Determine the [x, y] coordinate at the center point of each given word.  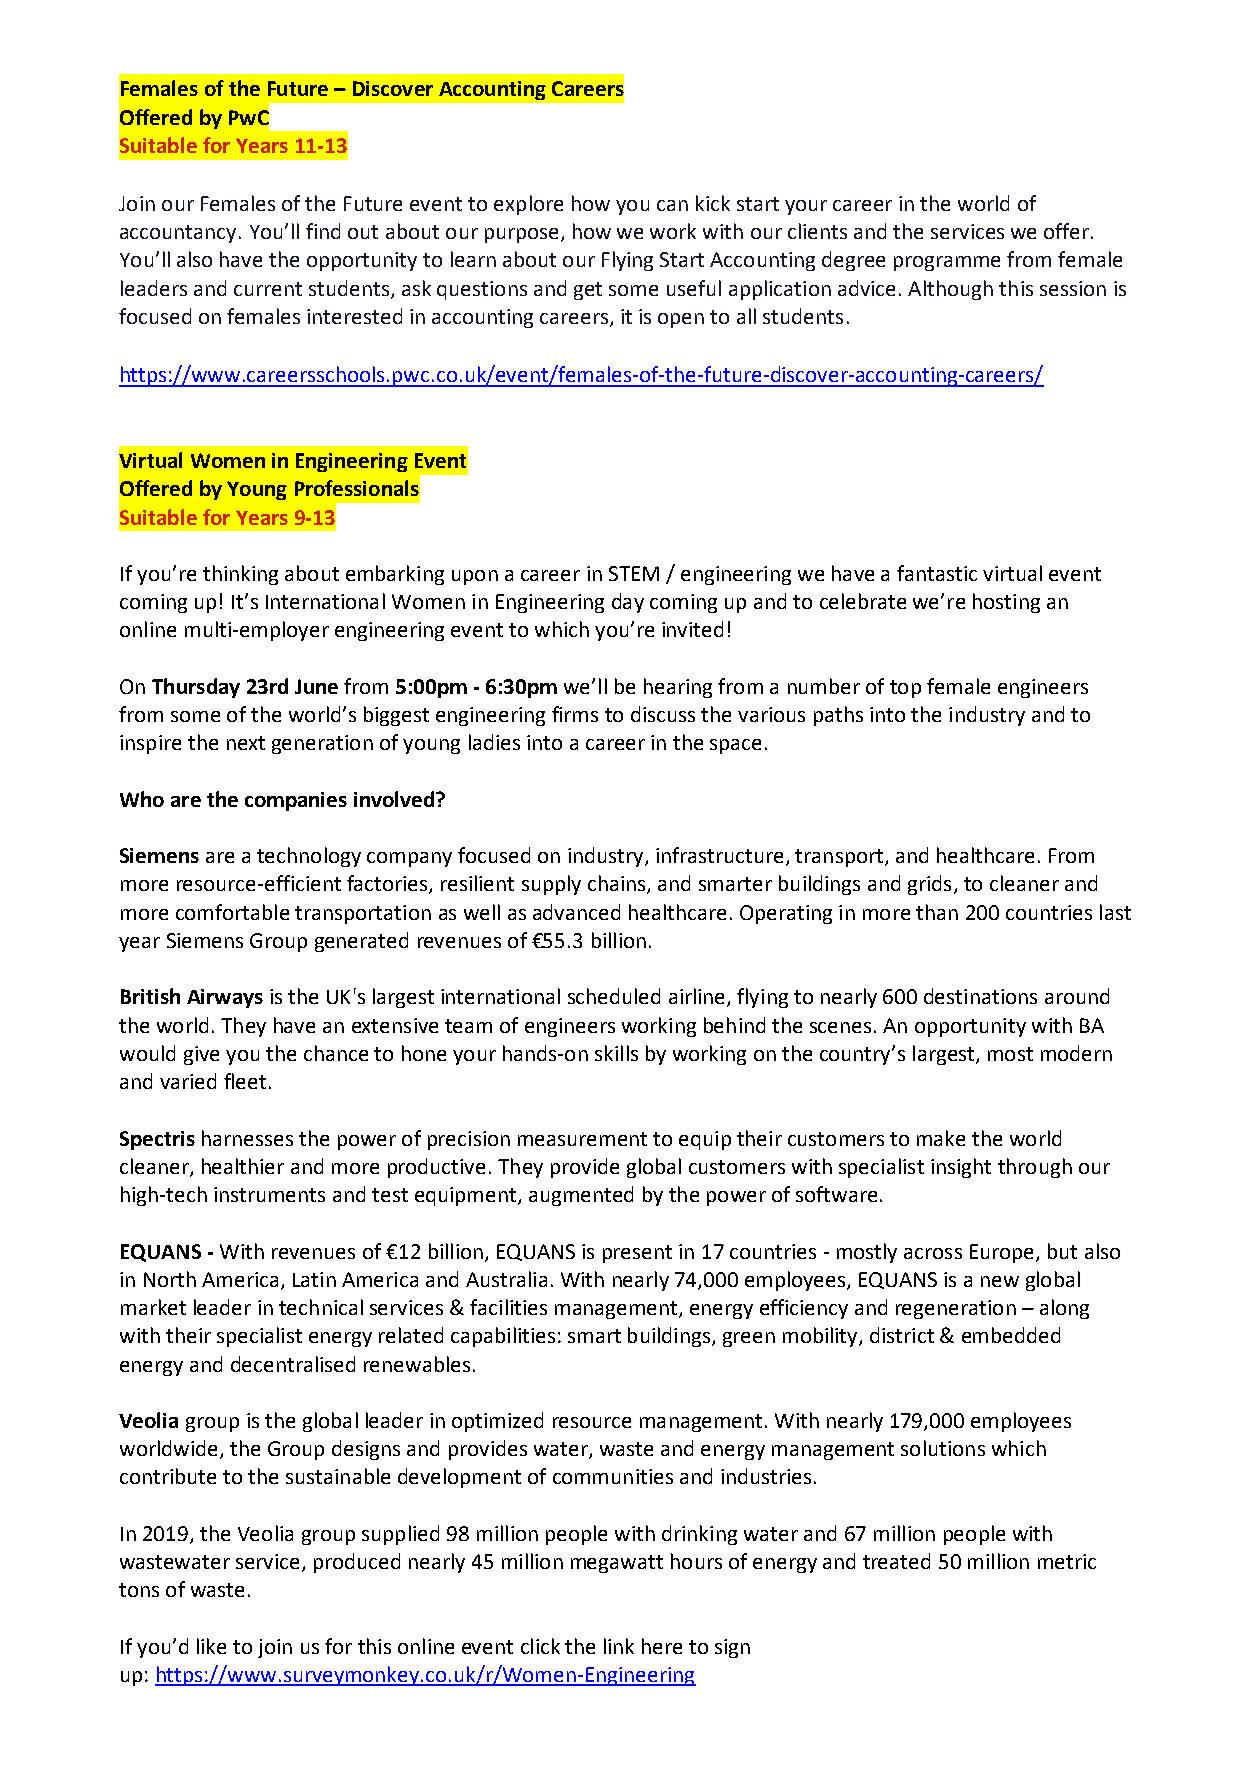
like [211, 1646]
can [672, 205]
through [1035, 1168]
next [246, 743]
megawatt [617, 1564]
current [268, 289]
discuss [663, 714]
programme [947, 263]
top [905, 689]
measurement [582, 1139]
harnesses [247, 1138]
